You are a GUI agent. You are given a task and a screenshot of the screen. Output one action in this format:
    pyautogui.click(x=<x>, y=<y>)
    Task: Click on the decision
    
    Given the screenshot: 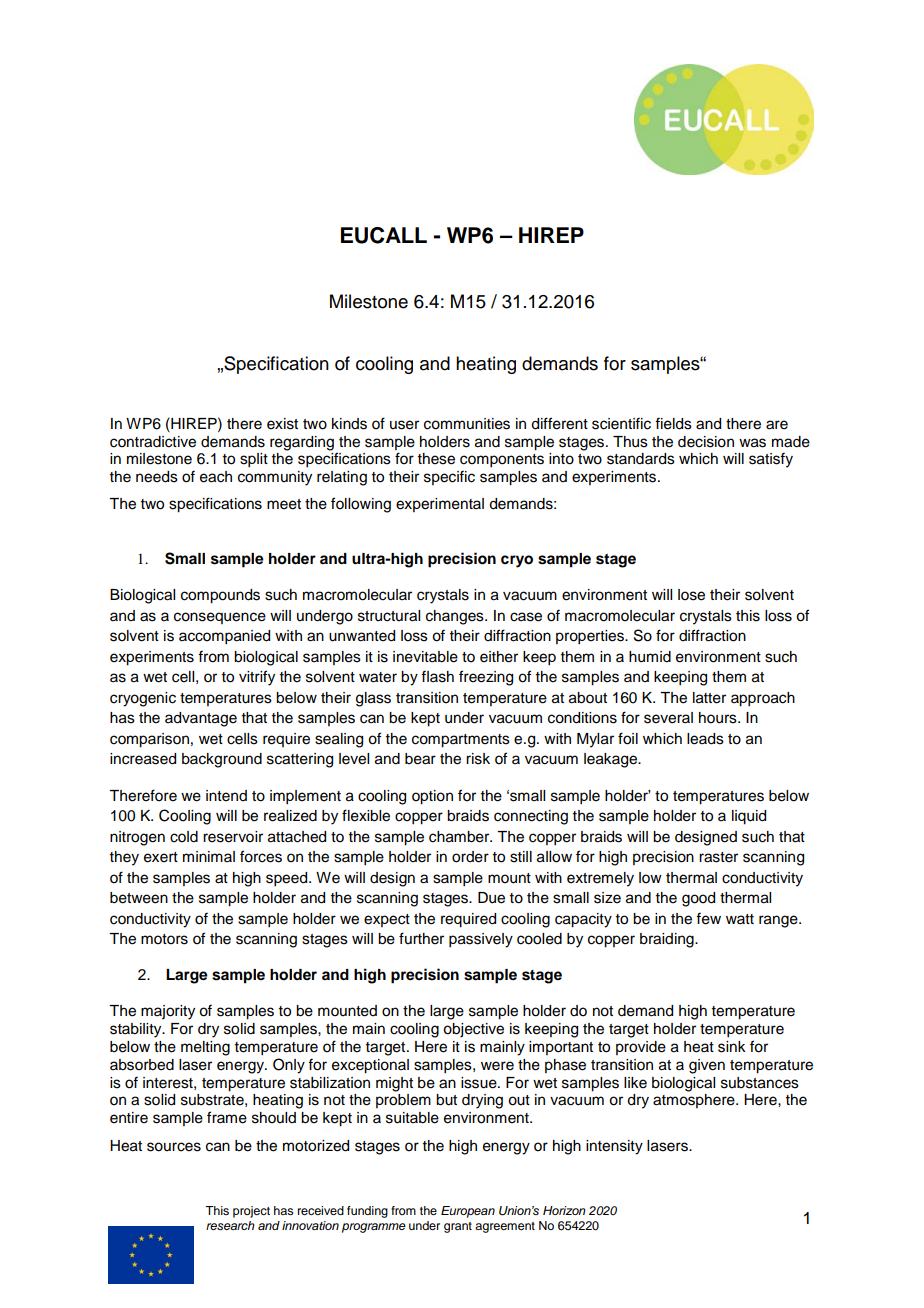 What is the action you would take?
    pyautogui.click(x=706, y=442)
